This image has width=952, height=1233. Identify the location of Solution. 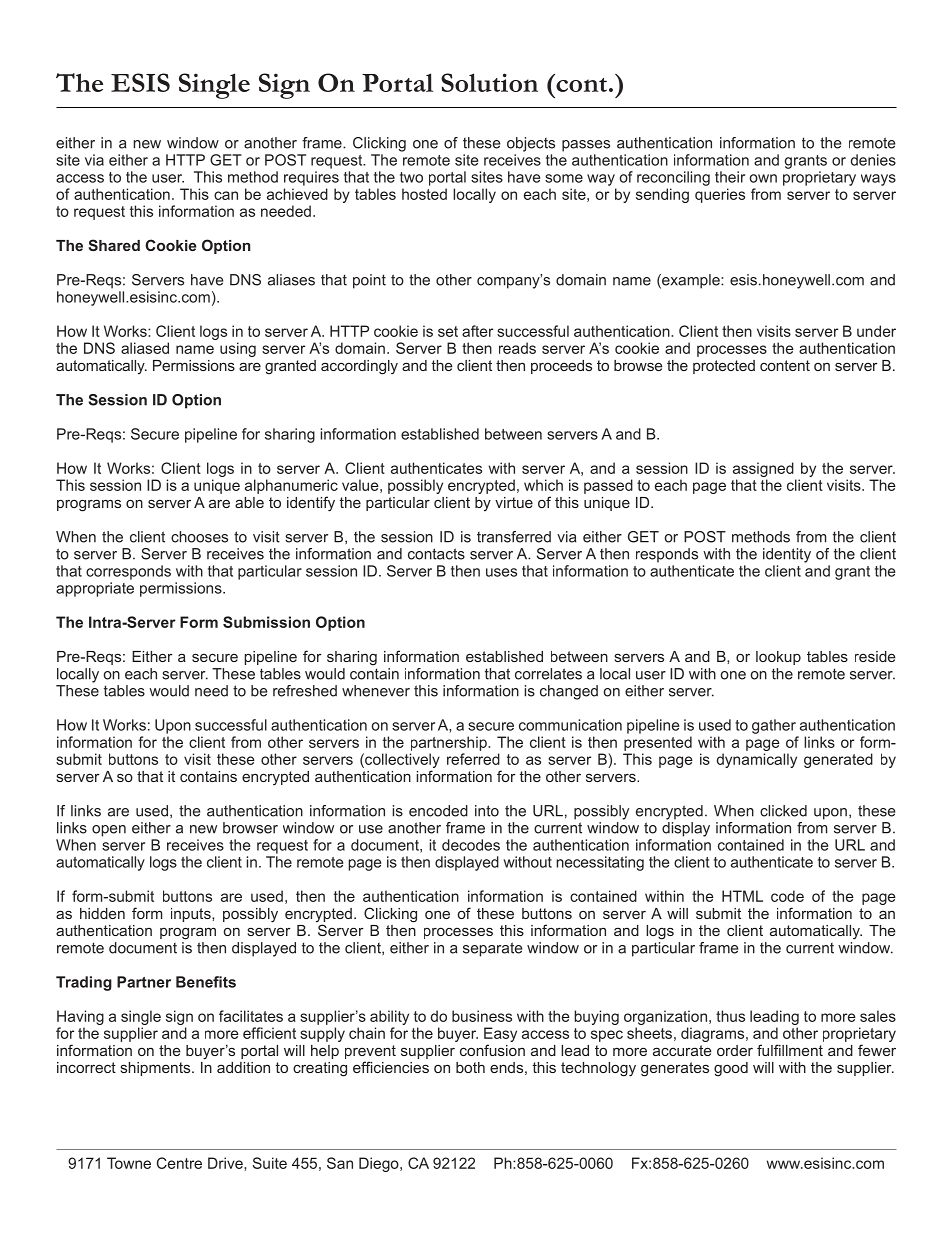
(489, 82).
